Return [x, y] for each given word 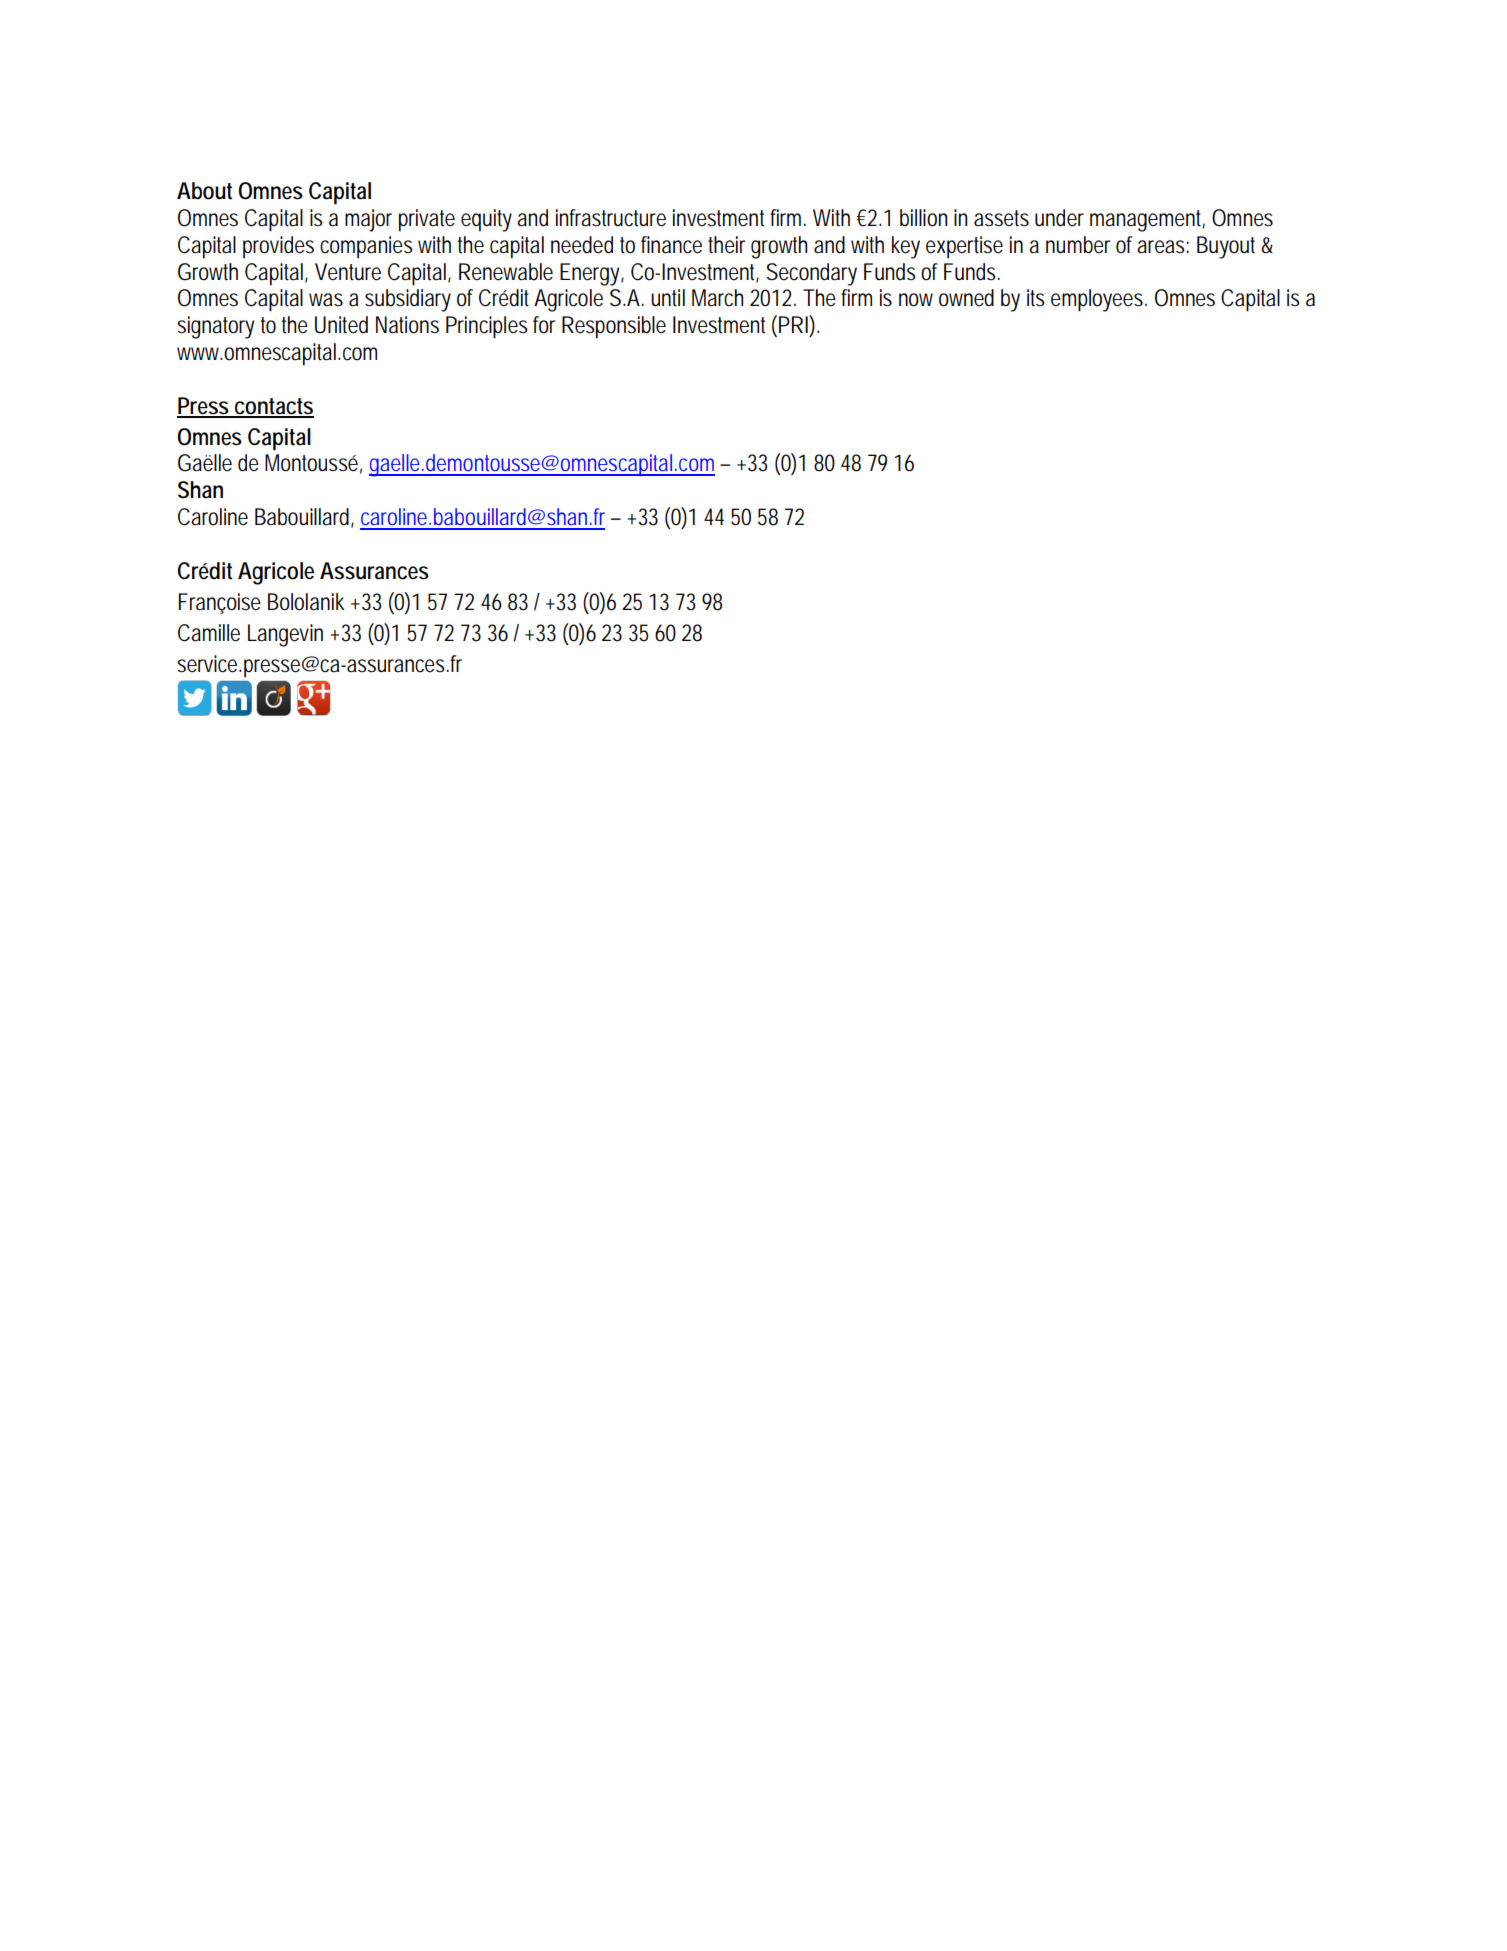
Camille [209, 633]
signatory [215, 327]
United [341, 325]
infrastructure [611, 218]
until [668, 298]
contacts [273, 407]
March [717, 298]
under [1059, 218]
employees [1099, 300]
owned [966, 298]
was [326, 300]
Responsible [614, 327]
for [544, 325]
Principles [487, 327]
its [1036, 298]
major [368, 220]
